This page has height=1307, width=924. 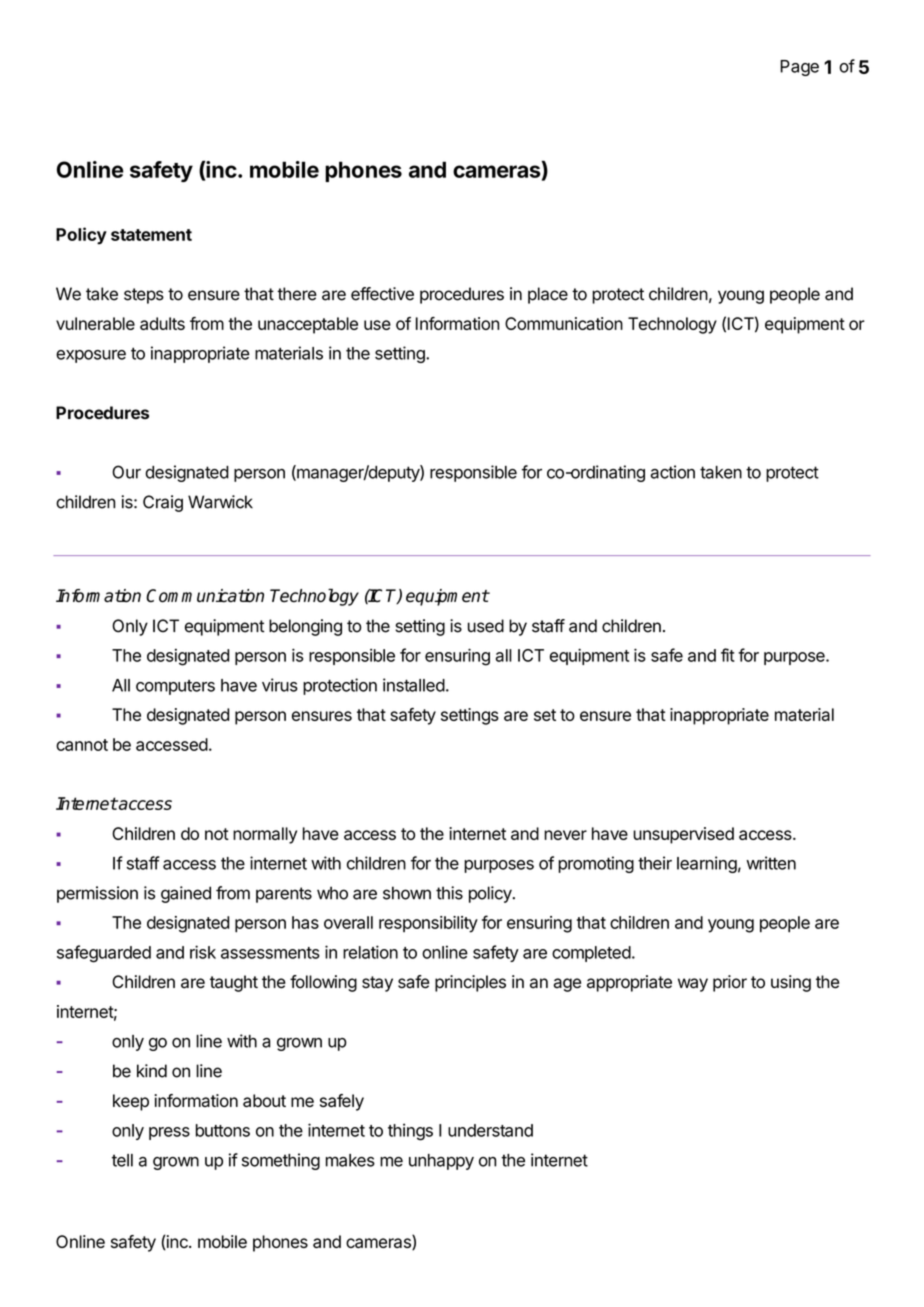 What do you see at coordinates (728, 655) in the page?
I see `fit` at bounding box center [728, 655].
